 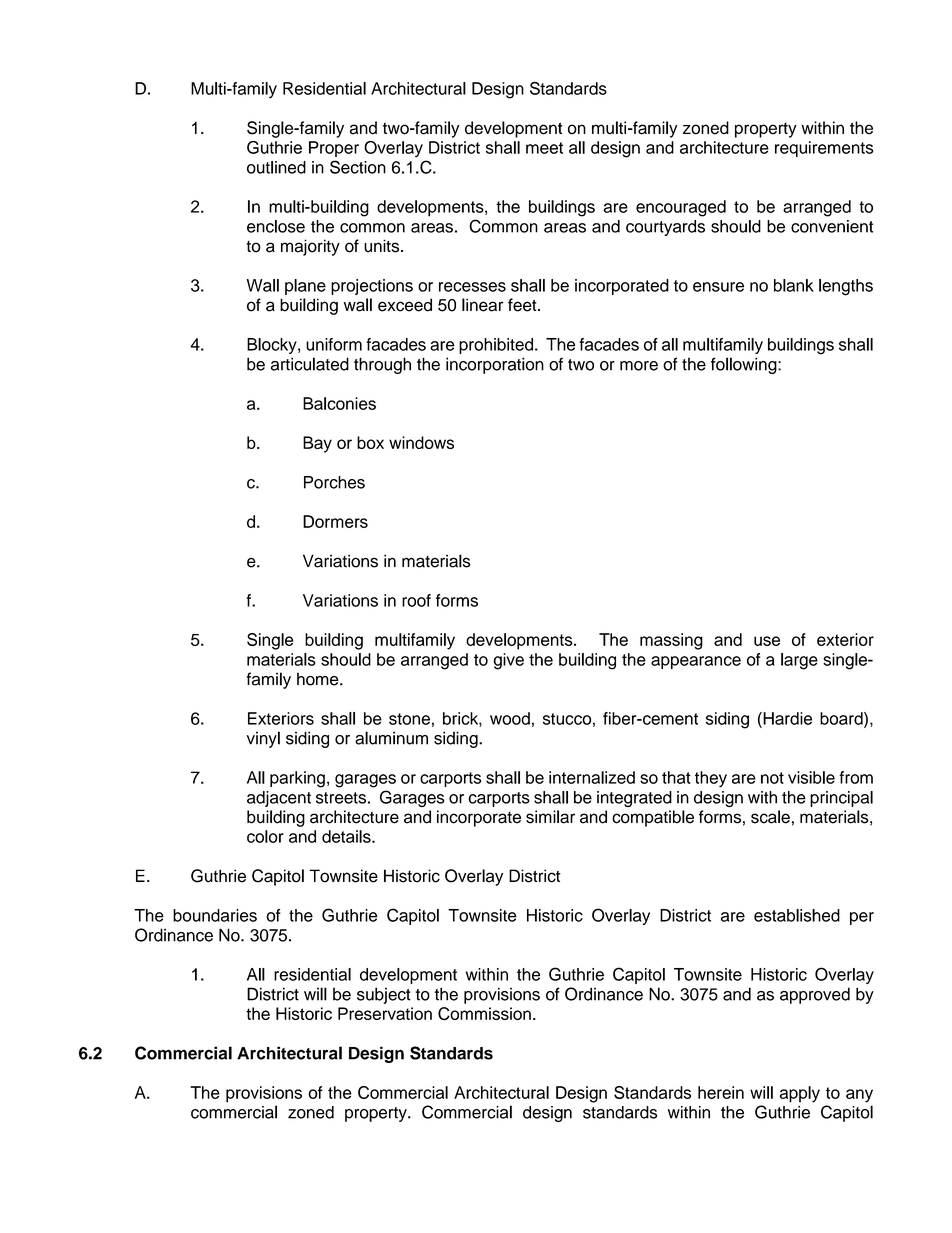 What do you see at coordinates (421, 442) in the page?
I see `windows` at bounding box center [421, 442].
